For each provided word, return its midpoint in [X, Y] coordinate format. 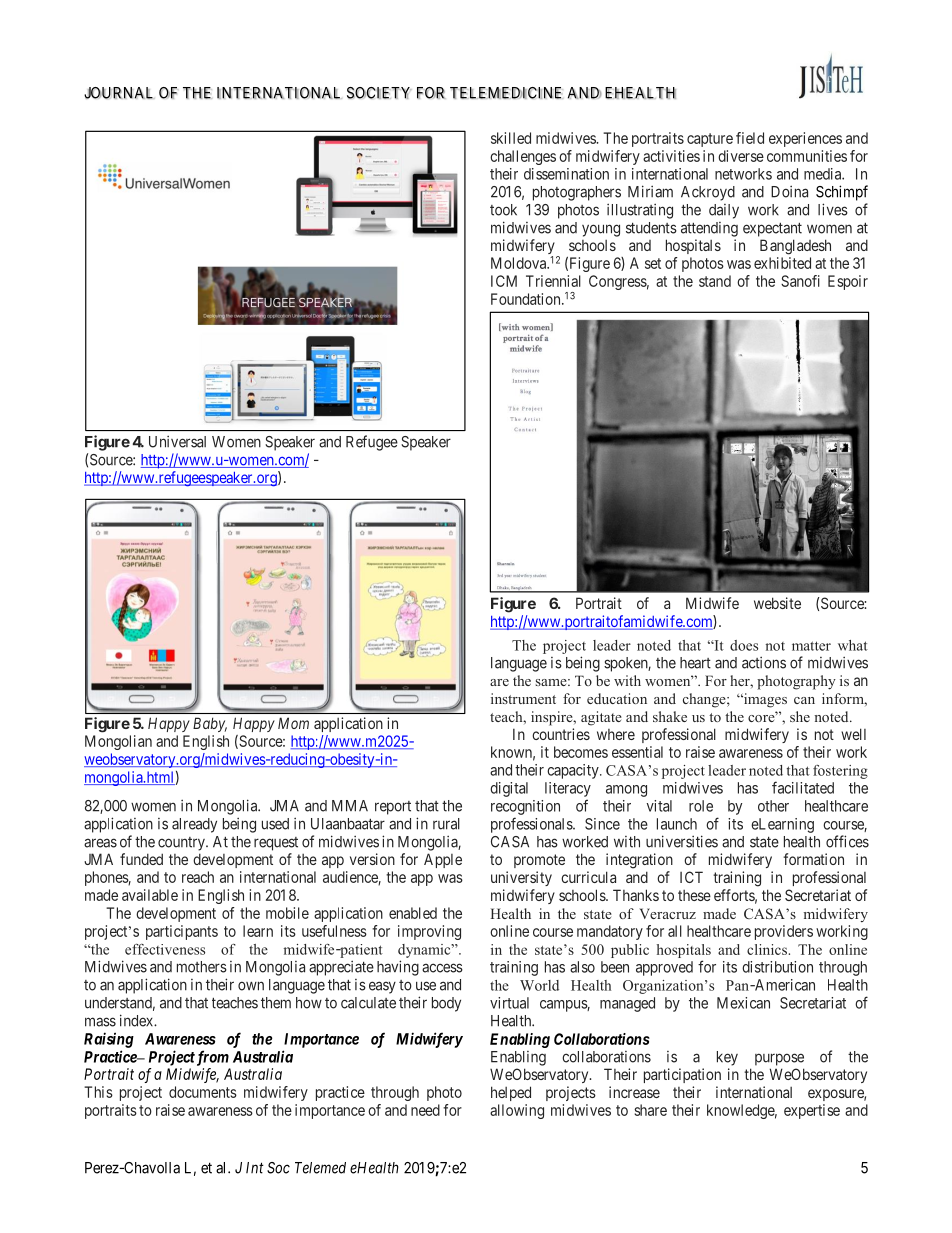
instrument [523, 698]
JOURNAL [119, 93]
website [777, 603]
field [750, 138]
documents [203, 1092]
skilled [511, 138]
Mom [293, 723]
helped [511, 1093]
